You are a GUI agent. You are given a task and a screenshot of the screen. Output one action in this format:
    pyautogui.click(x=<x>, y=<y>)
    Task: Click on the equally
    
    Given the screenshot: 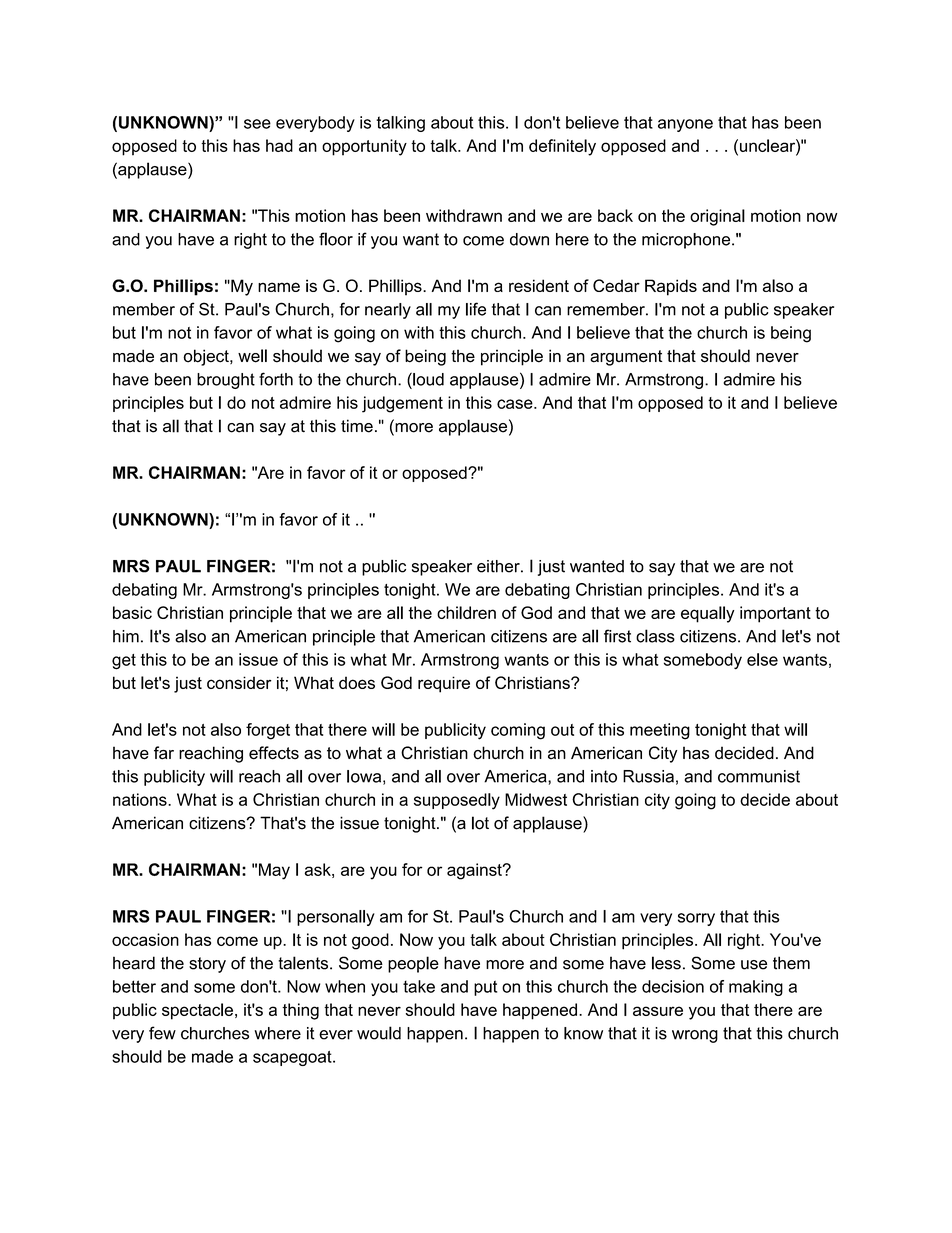 What is the action you would take?
    pyautogui.click(x=707, y=614)
